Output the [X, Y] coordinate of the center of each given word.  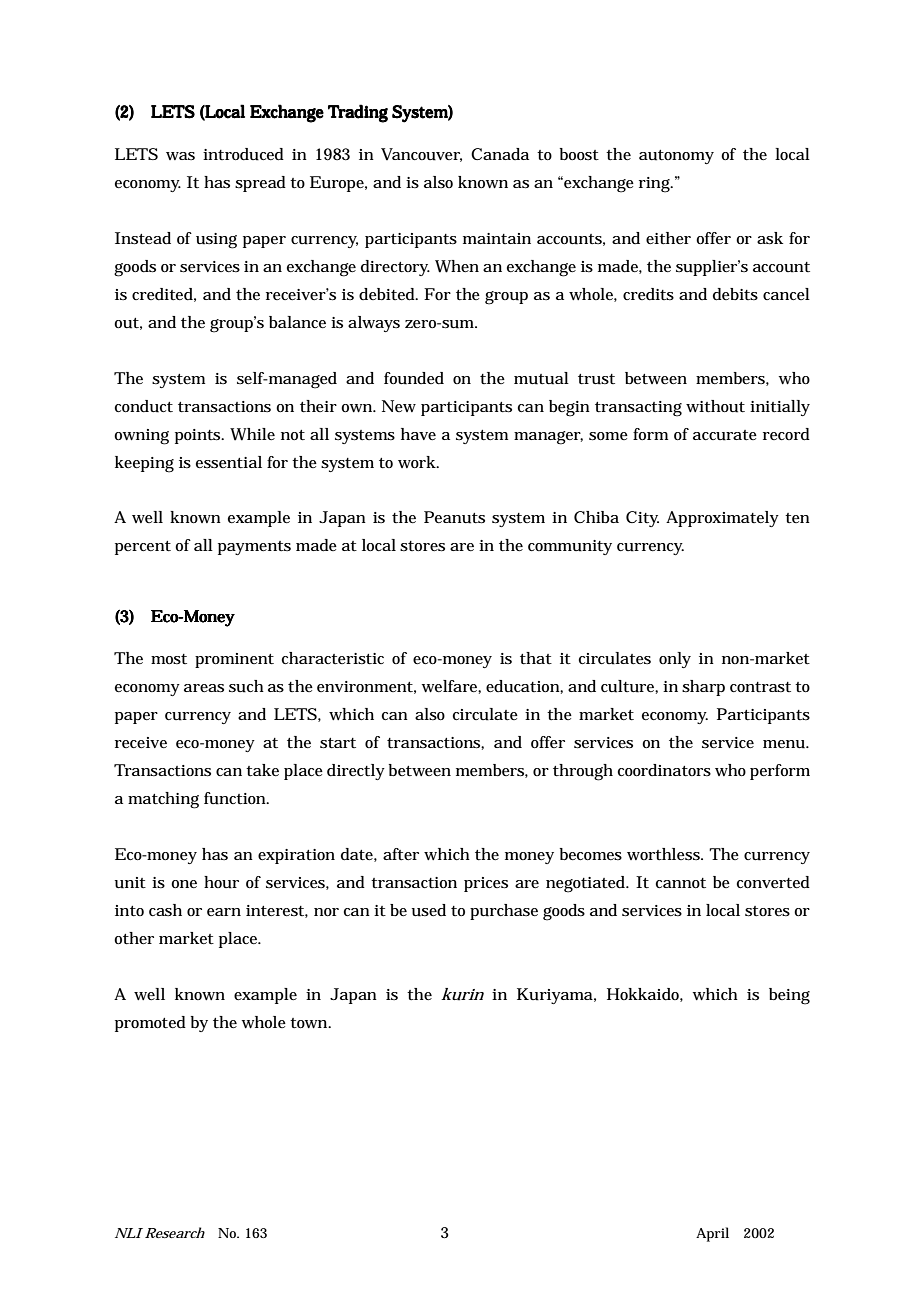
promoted [150, 1024]
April [712, 1234]
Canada [500, 154]
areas [204, 688]
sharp [703, 688]
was [180, 156]
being [789, 996]
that [536, 658]
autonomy [676, 157]
